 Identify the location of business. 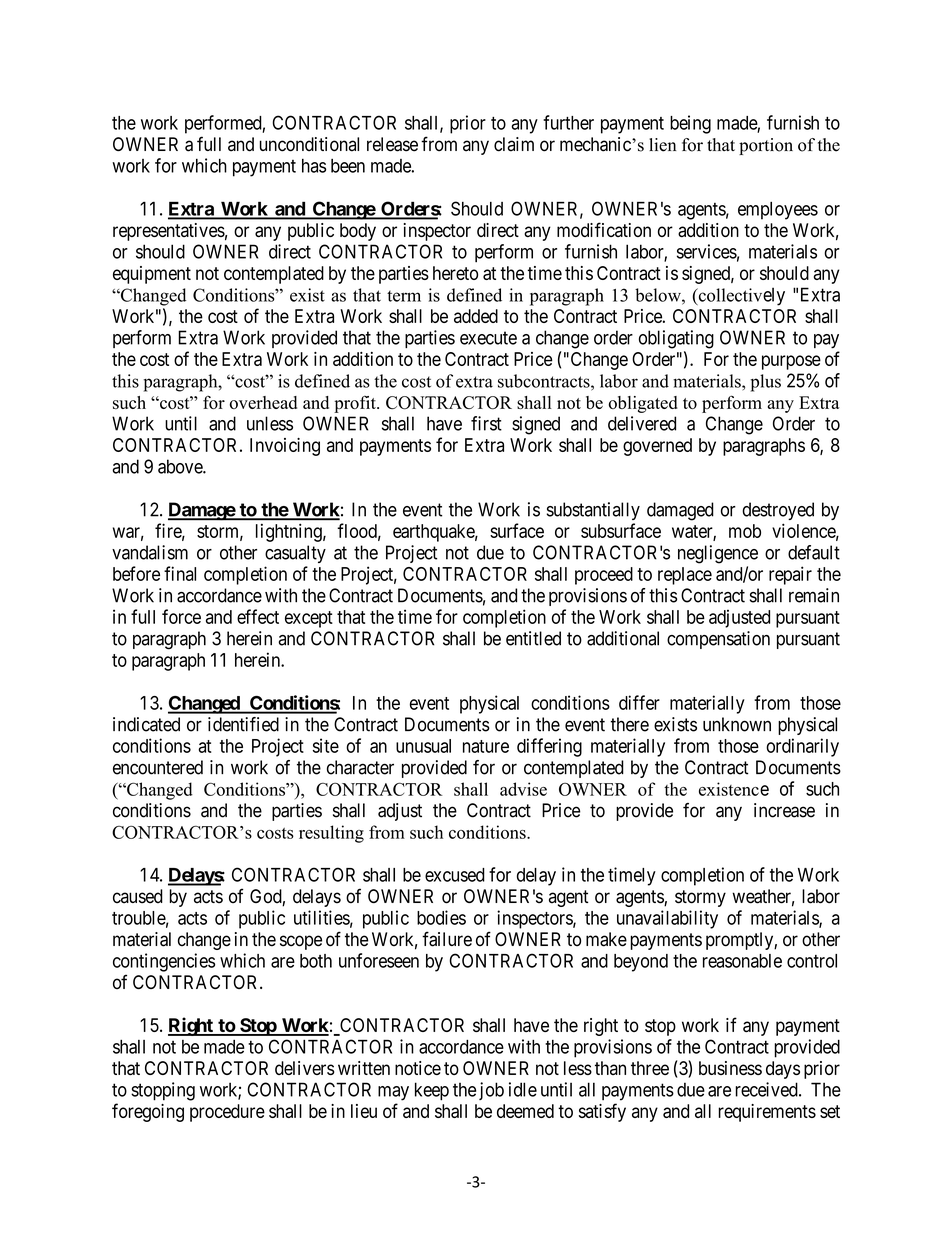
(730, 1068).
